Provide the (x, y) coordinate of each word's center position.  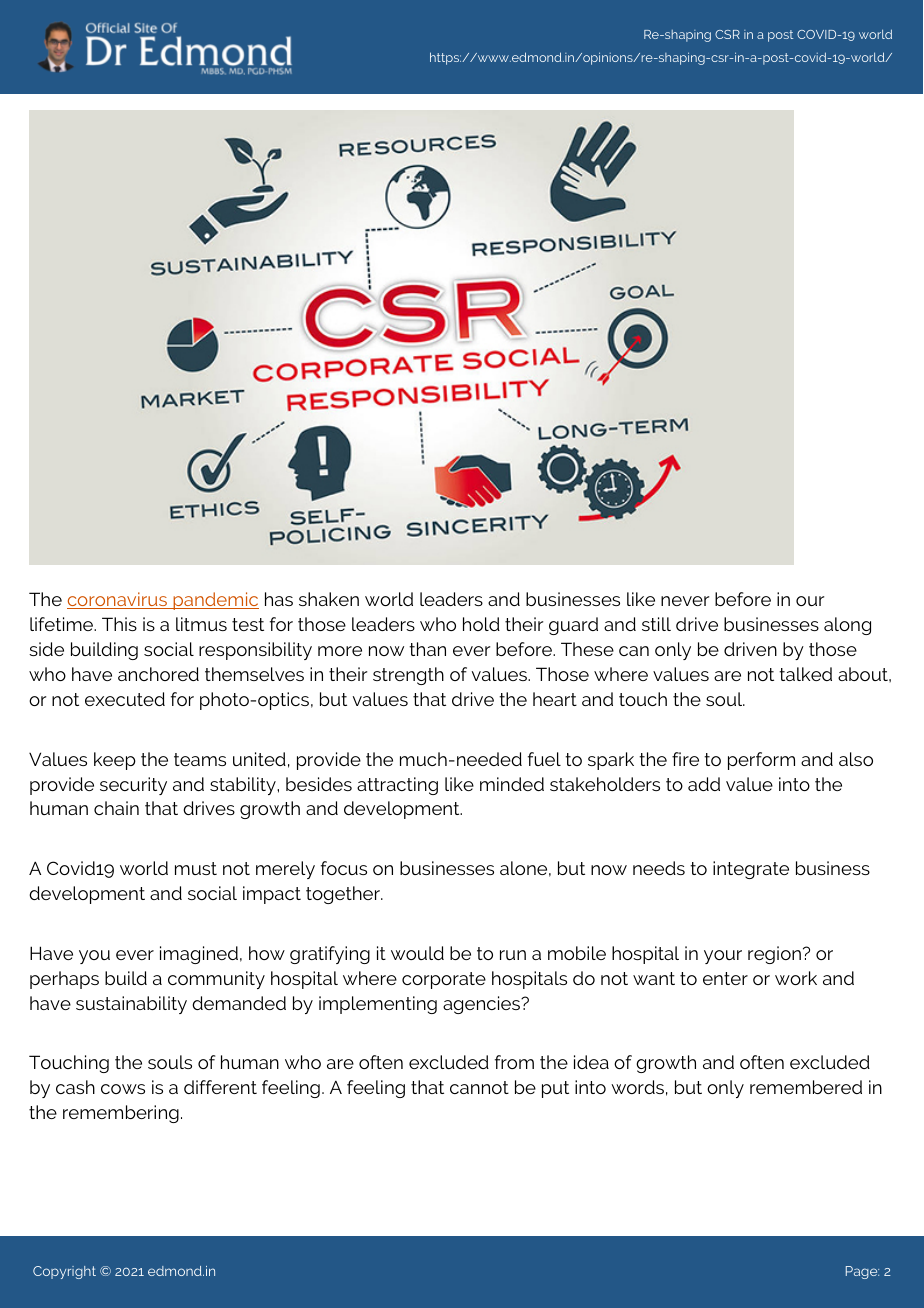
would (417, 953)
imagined (199, 955)
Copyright (64, 1272)
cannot (479, 1087)
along (847, 626)
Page (862, 1272)
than (427, 649)
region (774, 955)
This (119, 624)
